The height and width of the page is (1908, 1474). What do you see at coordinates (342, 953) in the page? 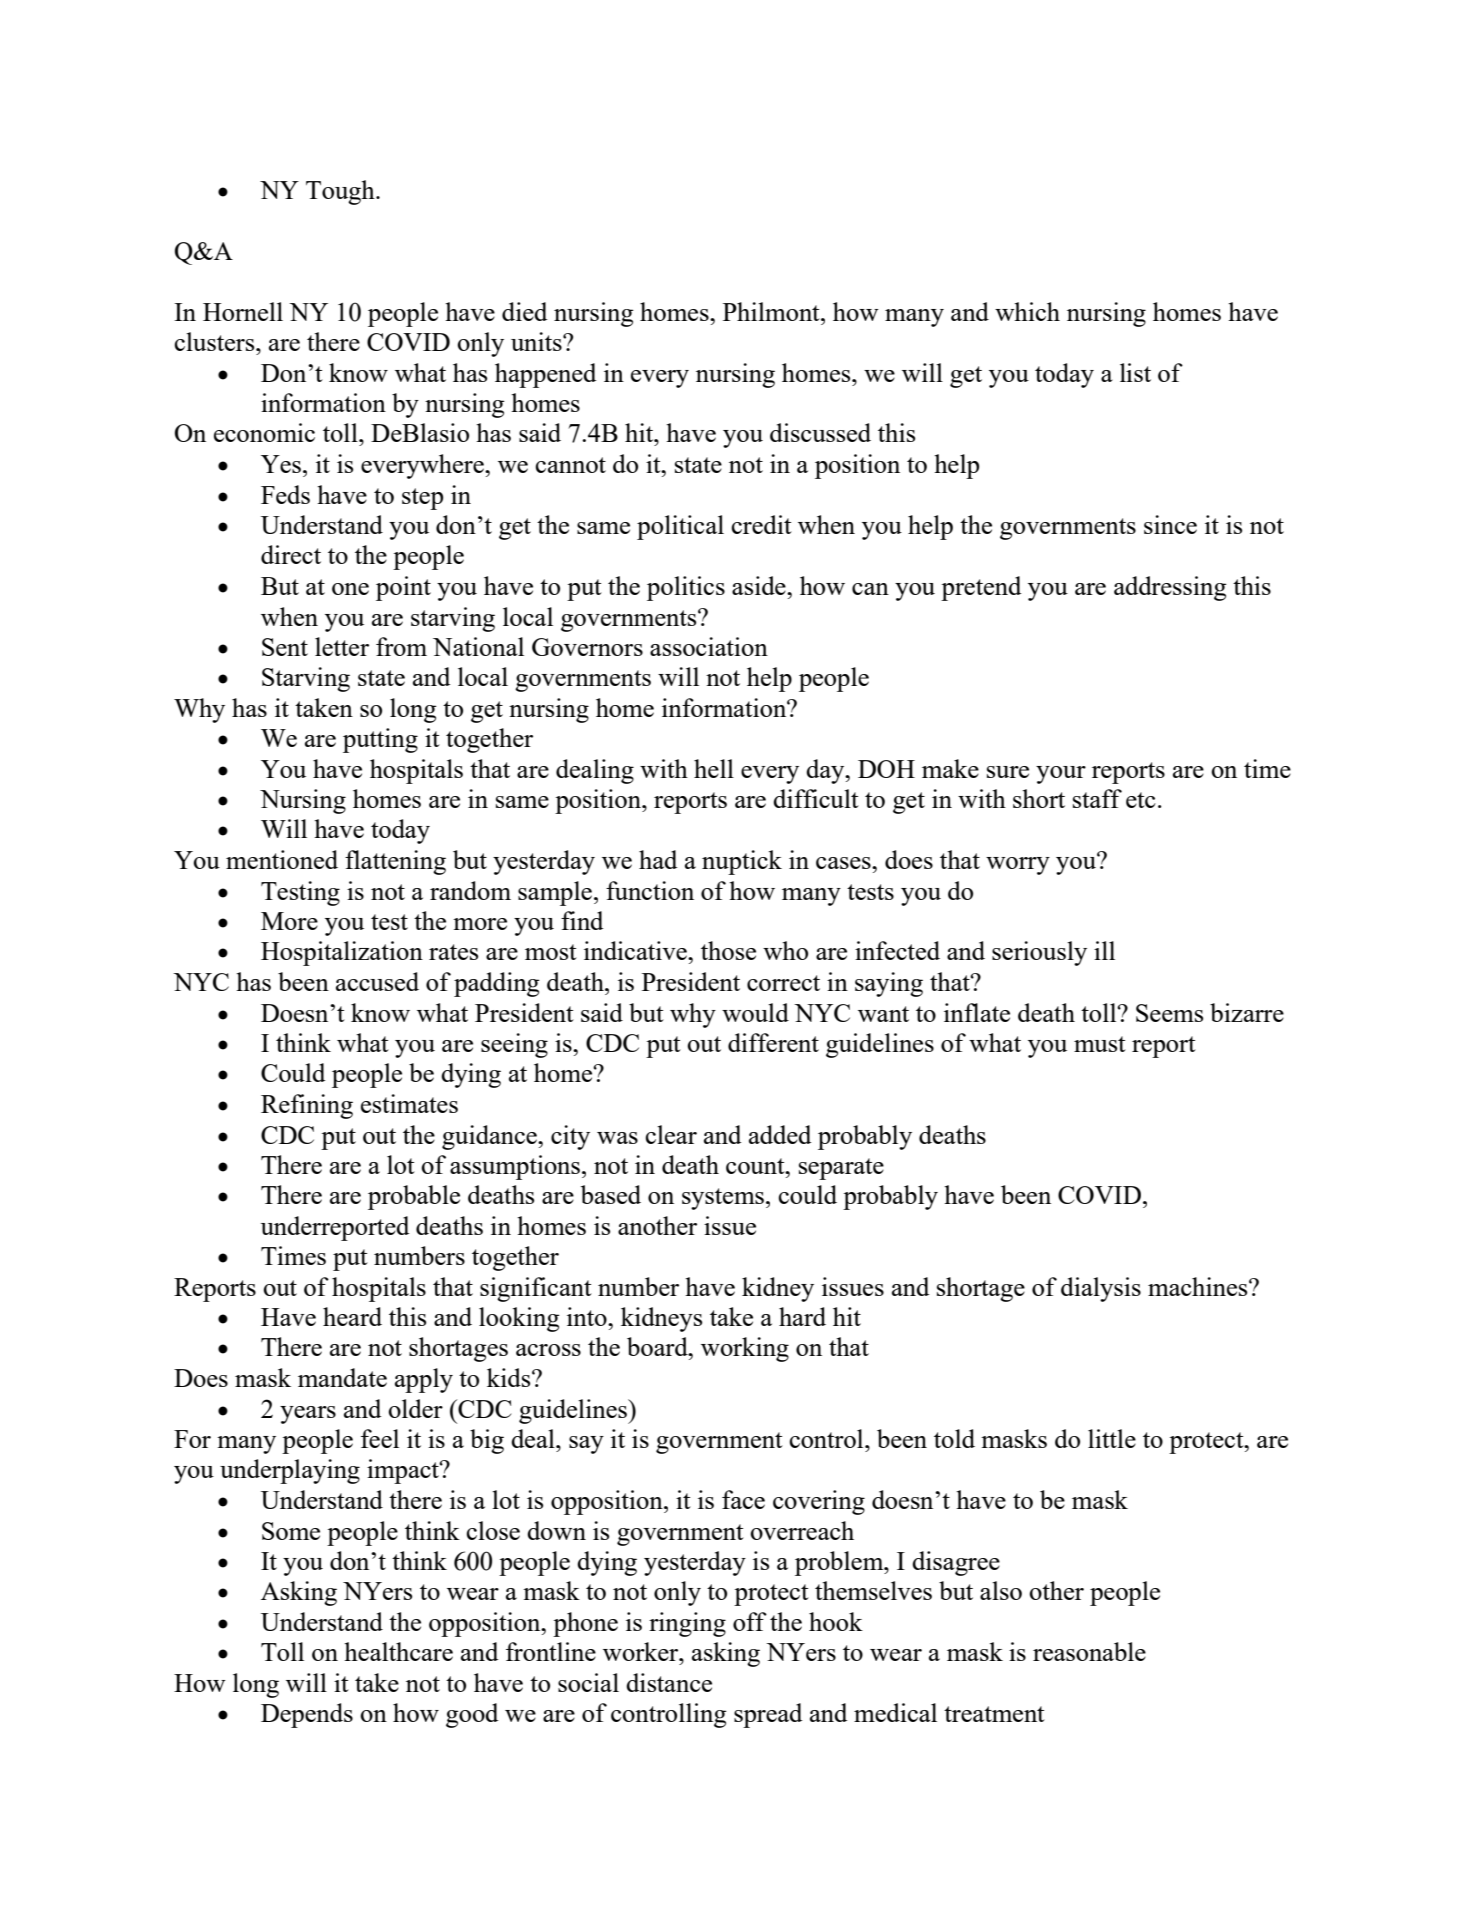
I see `Hospitalization` at bounding box center [342, 953].
